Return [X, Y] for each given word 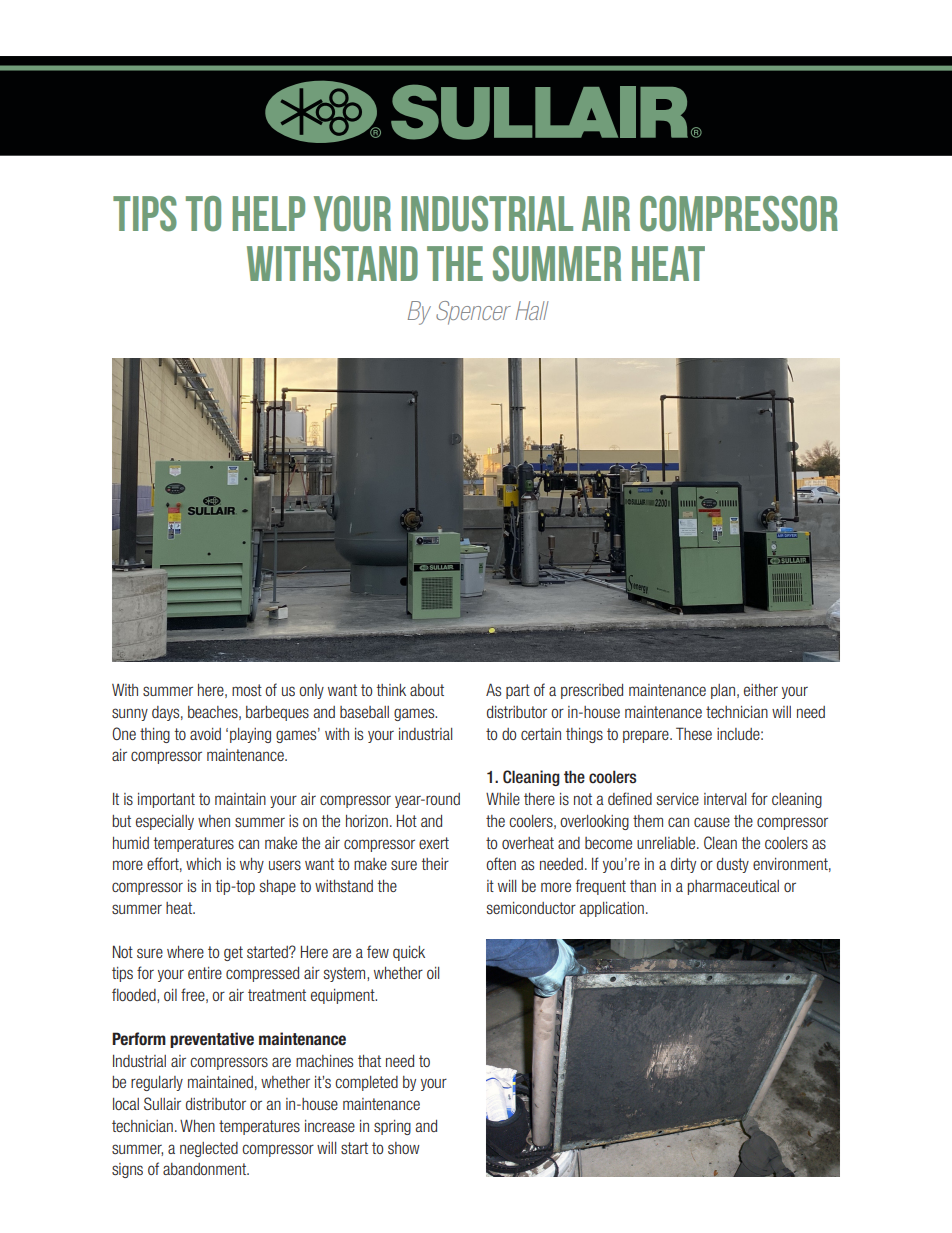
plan [724, 691]
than [643, 886]
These [694, 733]
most [247, 690]
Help [269, 213]
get [233, 953]
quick [409, 953]
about [427, 690]
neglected [209, 1149]
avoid [205, 734]
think [391, 690]
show [404, 1148]
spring [392, 1127]
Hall [532, 310]
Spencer [473, 313]
